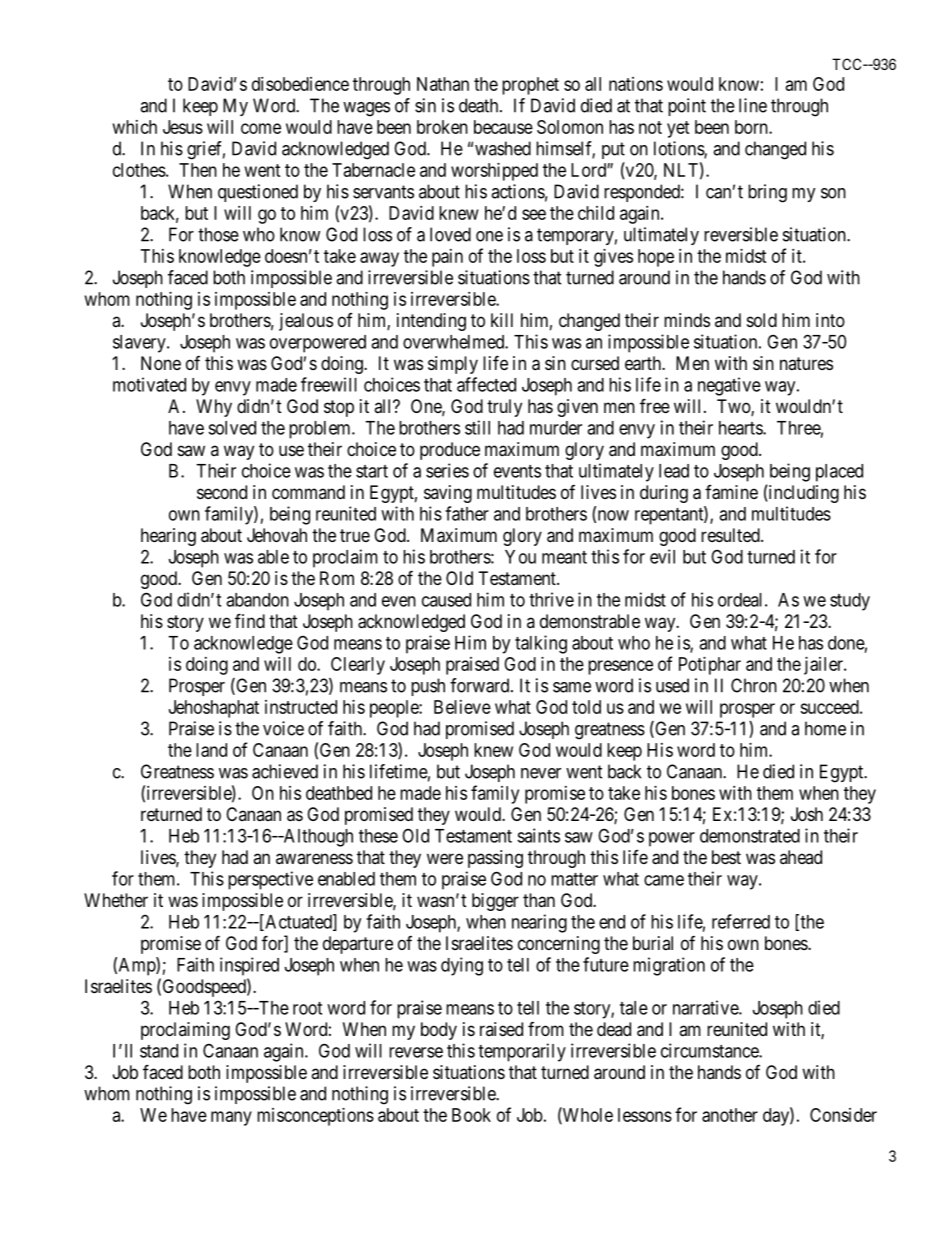 The width and height of the page is (952, 1233). I want to click on study, so click(850, 602).
